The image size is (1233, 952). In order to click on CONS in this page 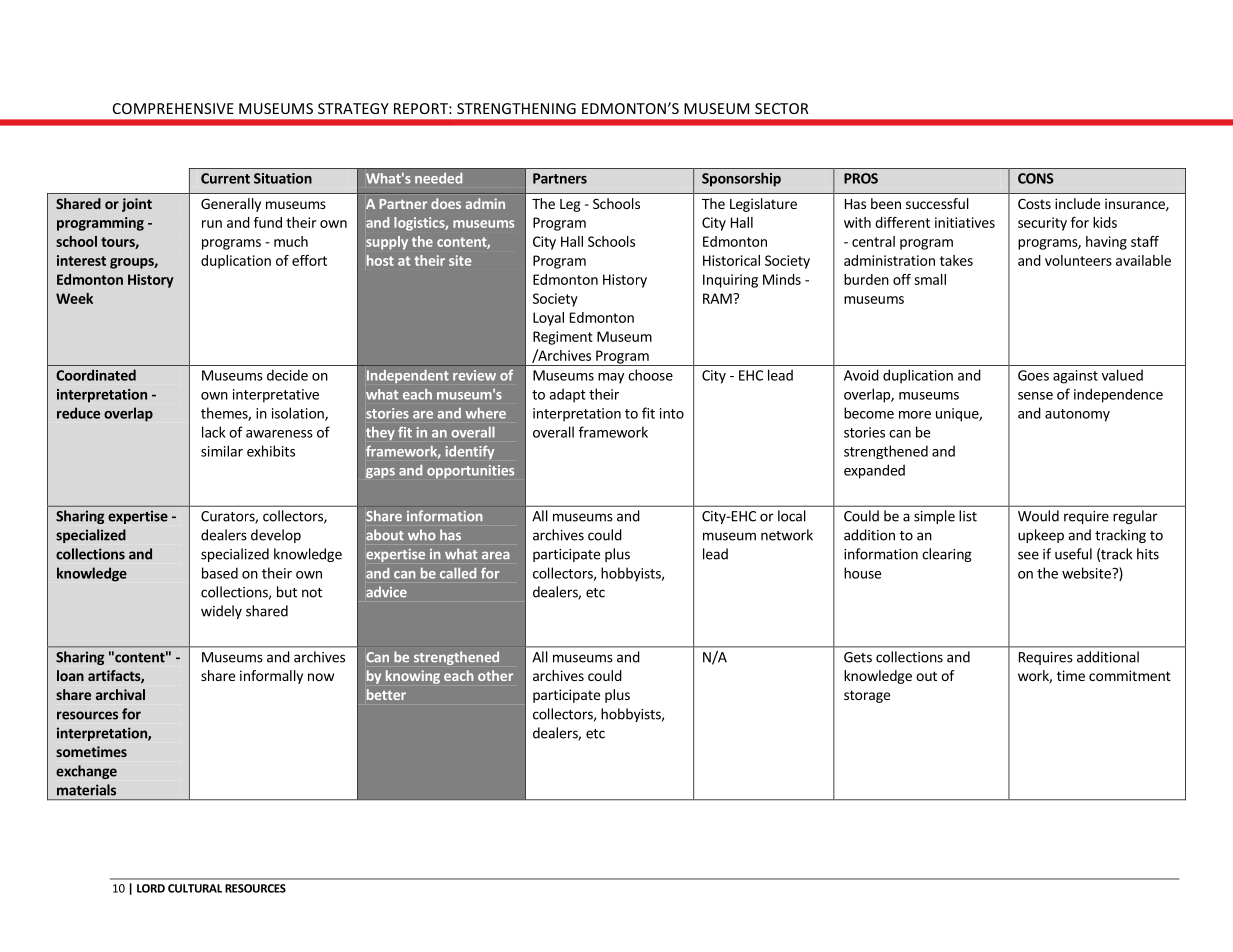, I will do `click(1036, 178)`.
